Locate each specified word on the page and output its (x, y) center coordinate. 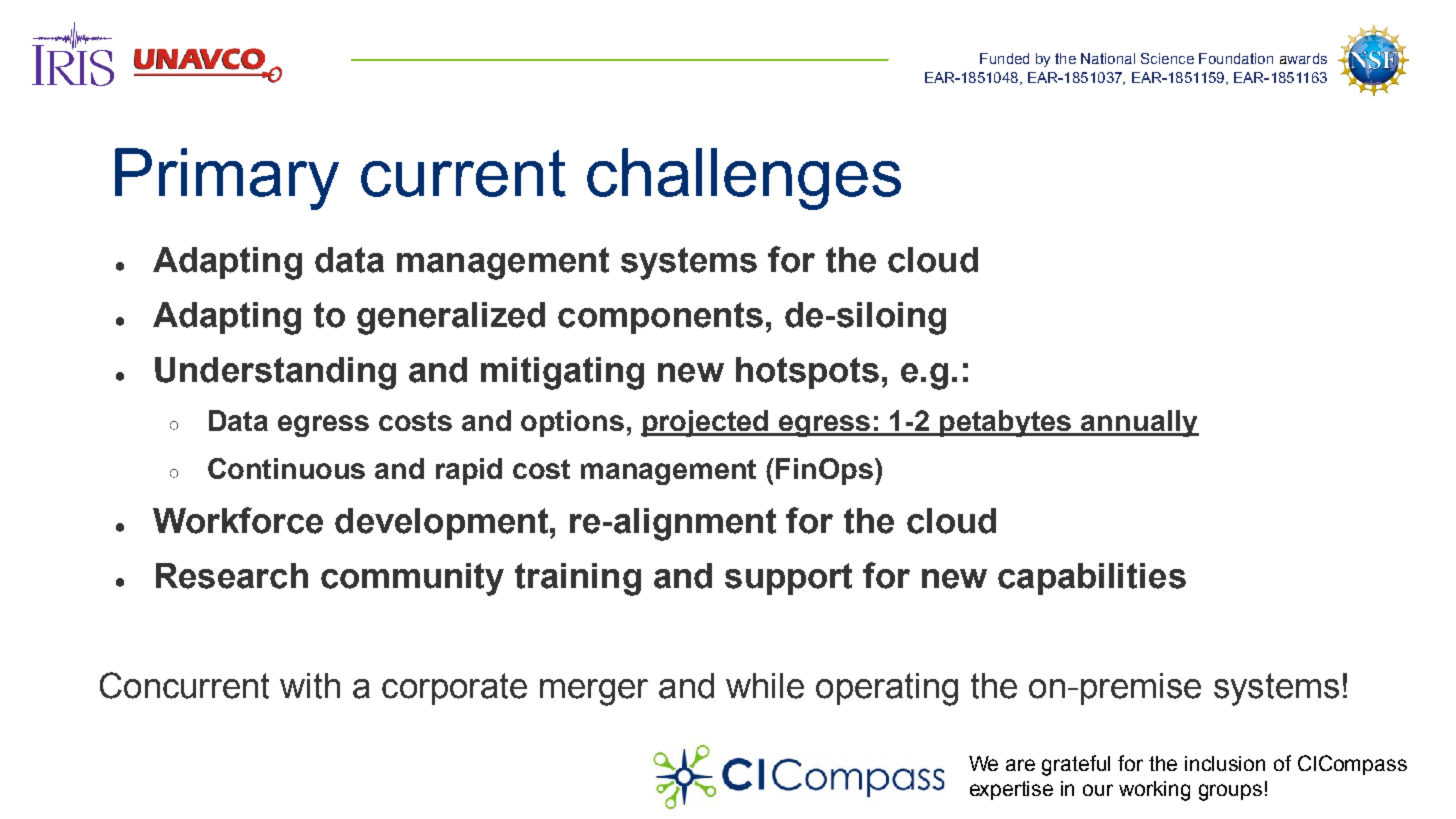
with (310, 686)
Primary (227, 179)
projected (706, 423)
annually (1139, 423)
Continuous (286, 468)
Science (1167, 58)
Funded (1004, 58)
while (765, 686)
